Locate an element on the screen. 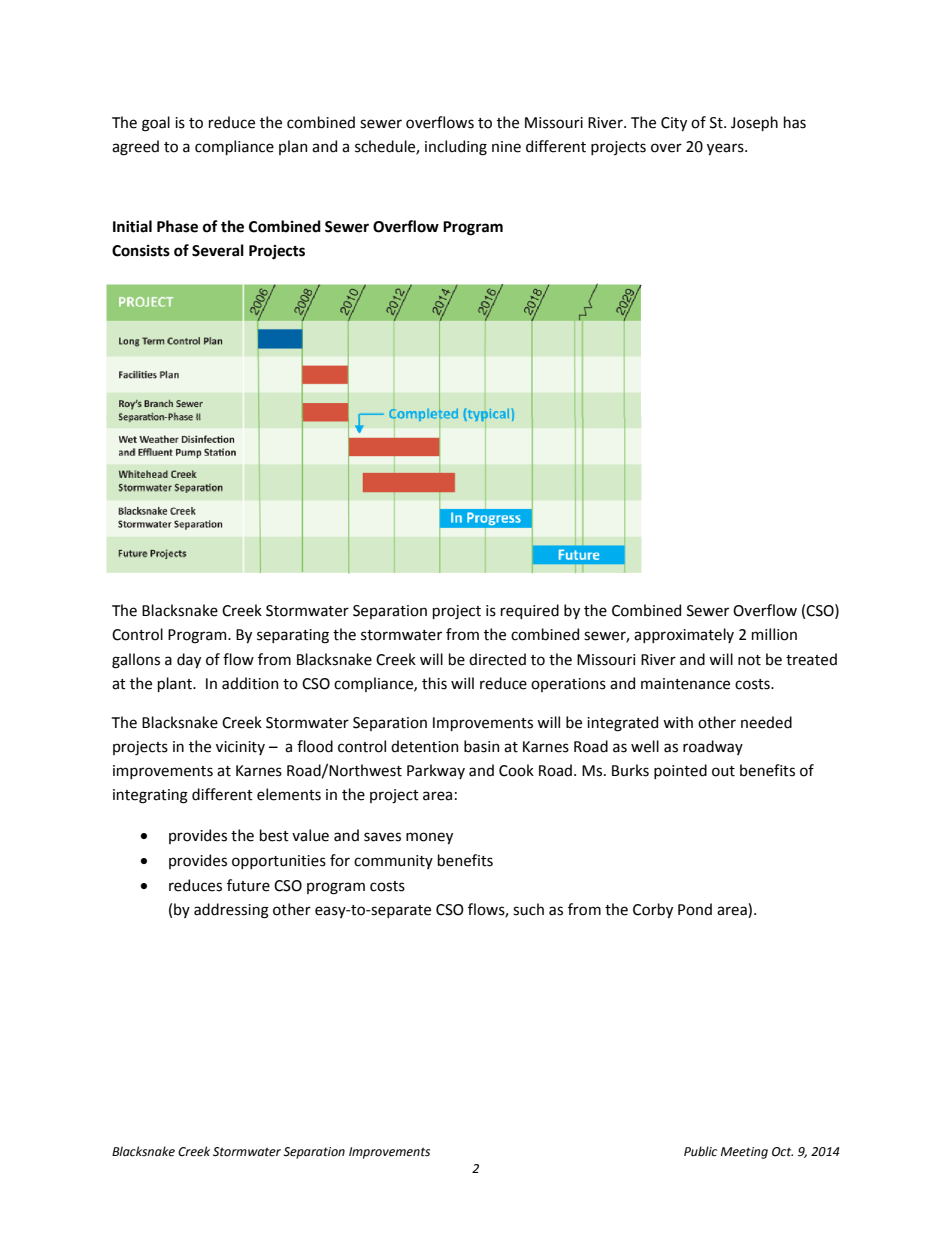 This screenshot has width=952, height=1233. not is located at coordinates (749, 660).
